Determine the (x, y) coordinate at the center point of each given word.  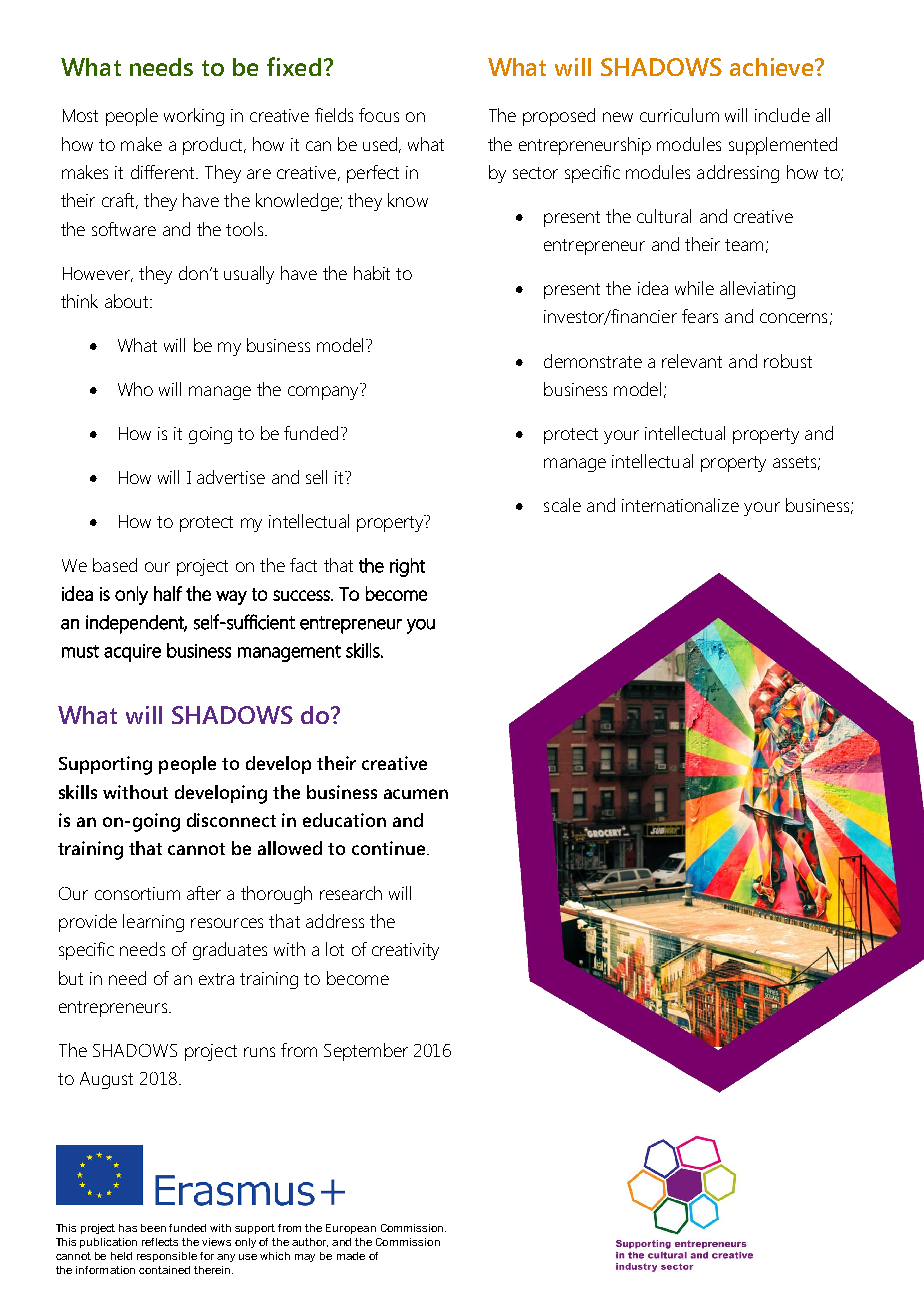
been (153, 1228)
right (407, 567)
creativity (405, 951)
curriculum (679, 115)
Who (135, 389)
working (194, 117)
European (351, 1229)
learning (153, 923)
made (351, 1256)
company (323, 393)
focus (379, 115)
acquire (132, 653)
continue (390, 848)
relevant (692, 361)
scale (562, 505)
